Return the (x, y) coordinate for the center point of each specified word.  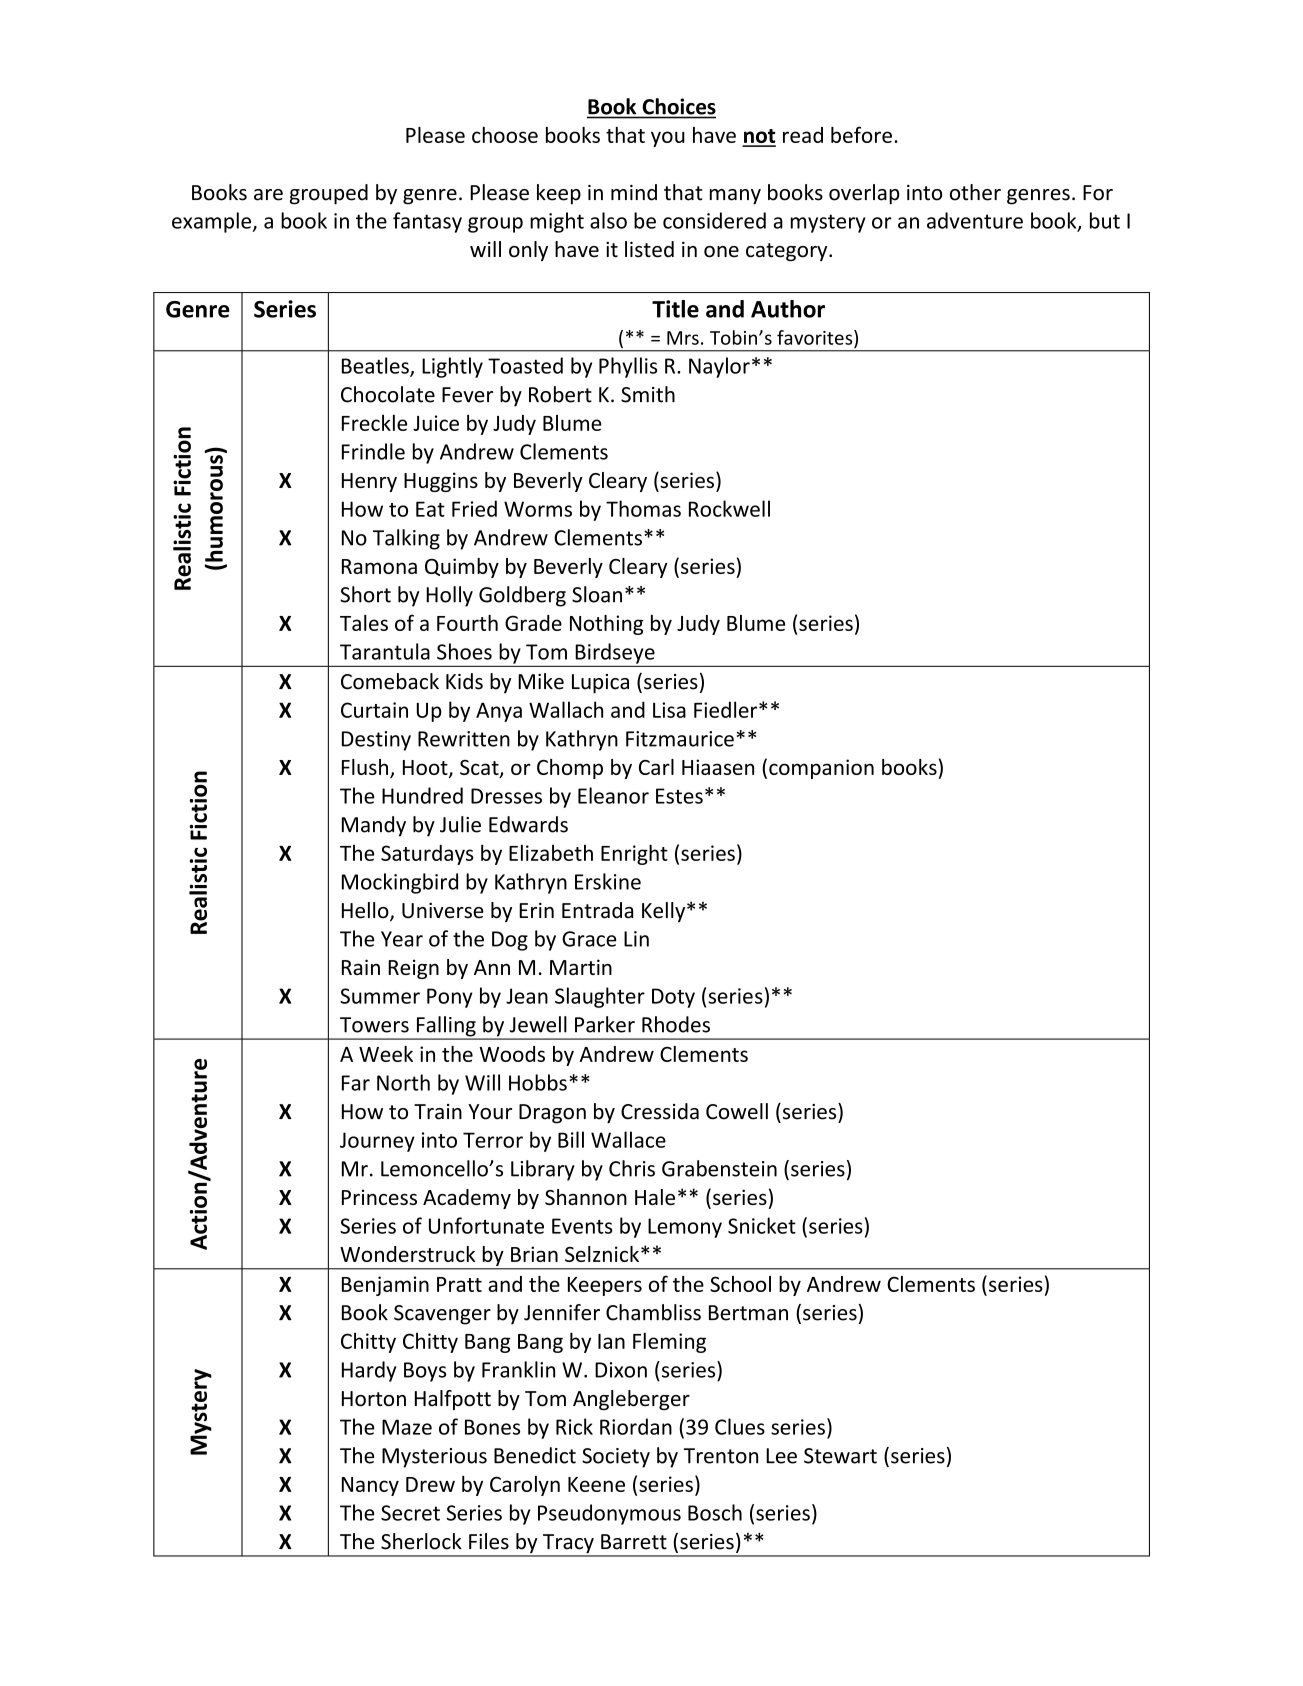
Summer (380, 996)
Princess (379, 1197)
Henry (369, 482)
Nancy (370, 1486)
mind (634, 192)
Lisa (669, 710)
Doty (673, 998)
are (268, 195)
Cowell (737, 1111)
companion (821, 769)
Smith (648, 394)
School (740, 1284)
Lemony (685, 1228)
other (975, 192)
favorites (816, 337)
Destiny (376, 741)
